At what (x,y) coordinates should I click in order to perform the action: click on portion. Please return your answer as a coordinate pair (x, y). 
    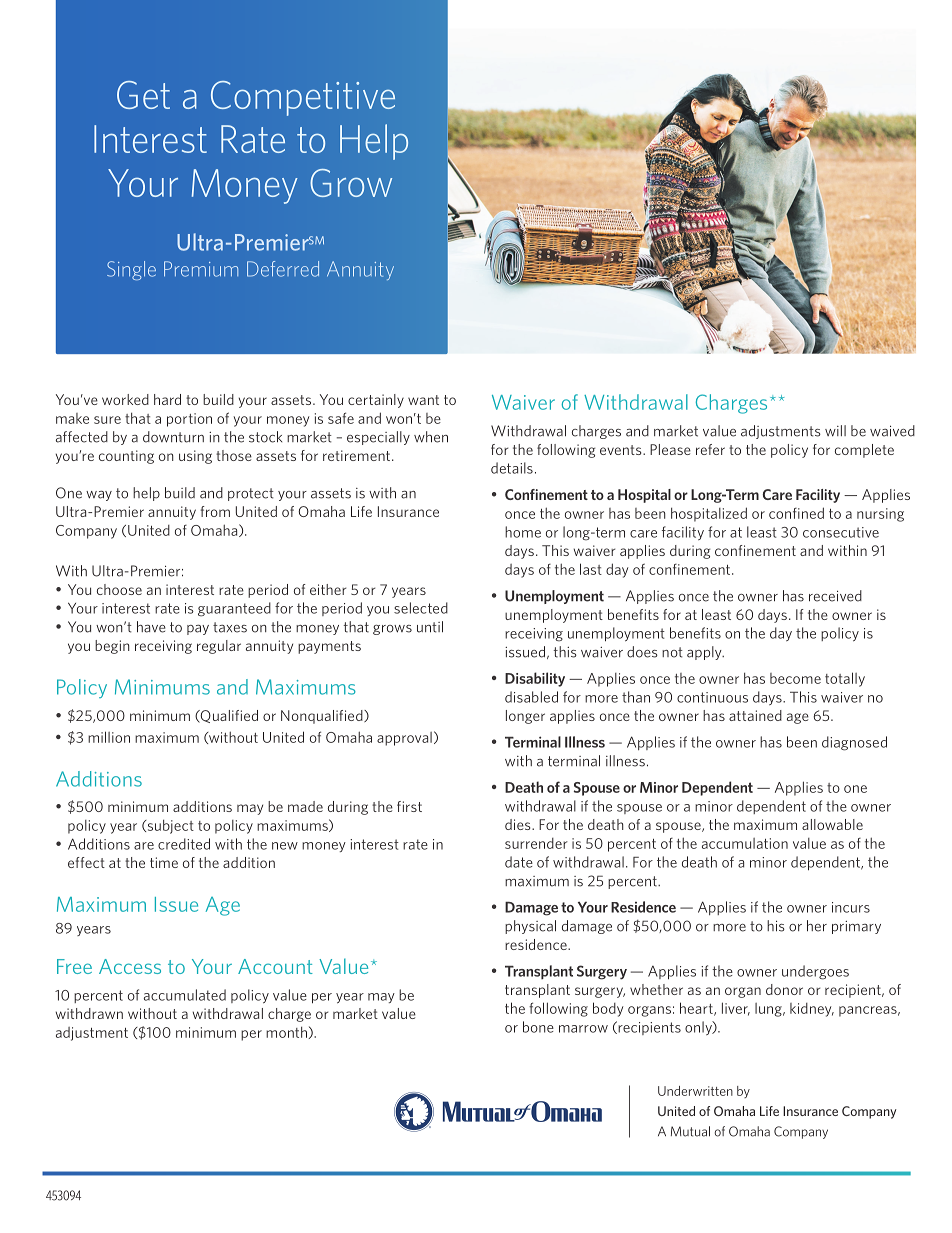
    Looking at the image, I should click on (189, 420).
